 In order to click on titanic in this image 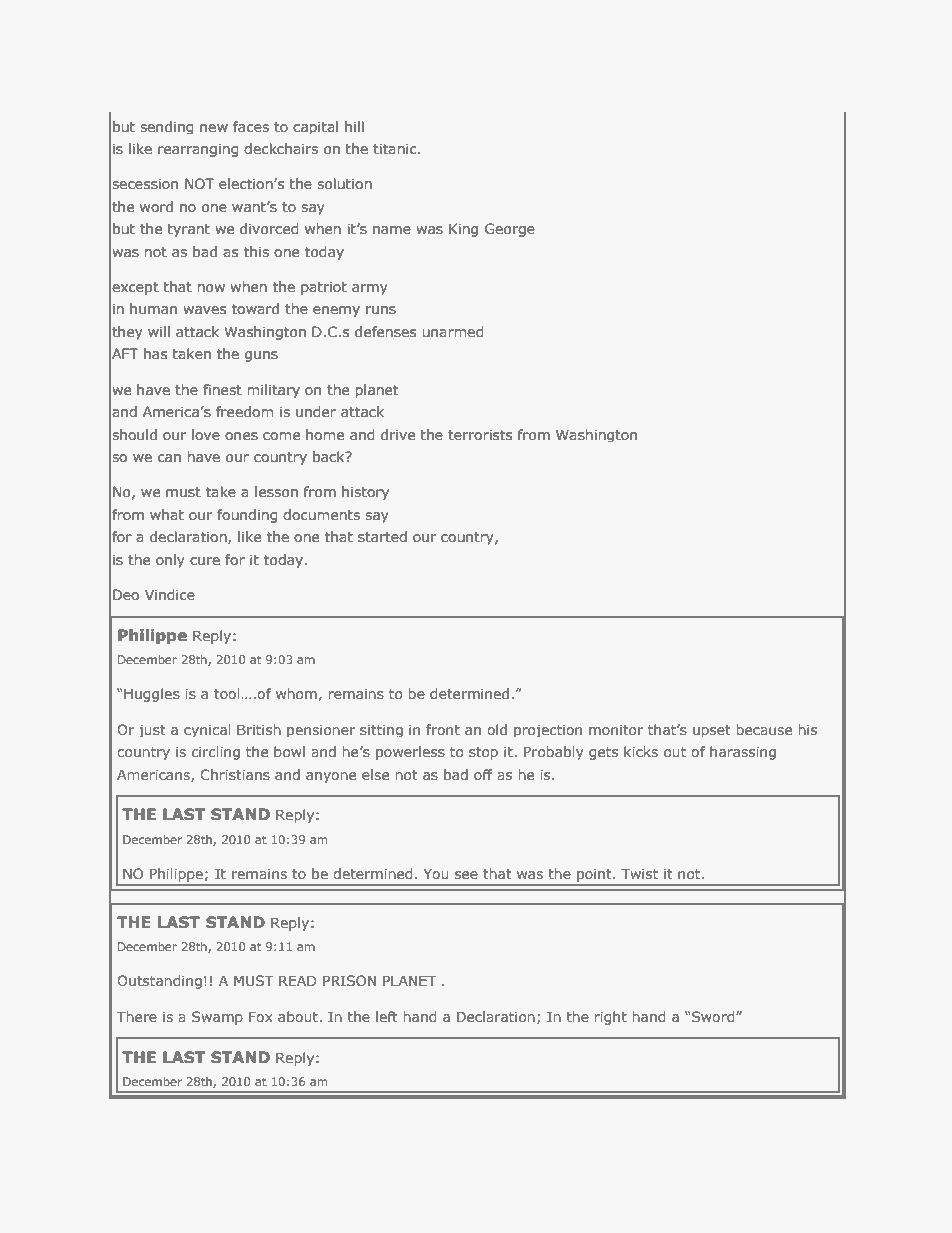, I will do `click(396, 148)`.
